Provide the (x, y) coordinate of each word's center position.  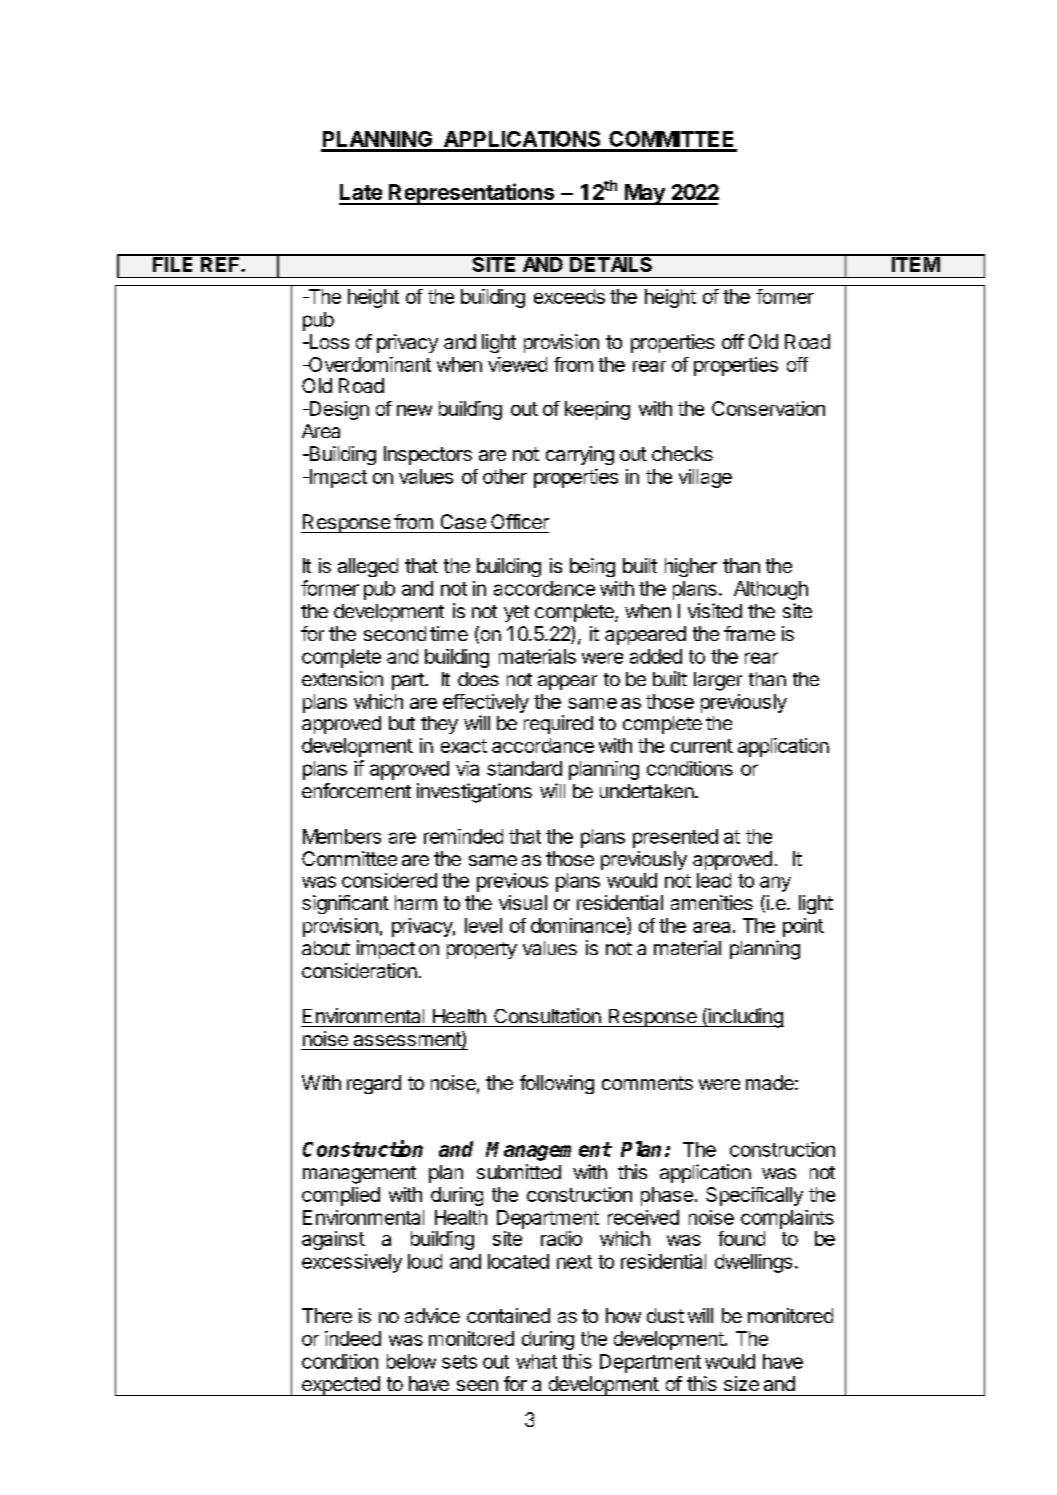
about (326, 948)
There (327, 1315)
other (505, 476)
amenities (712, 902)
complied (341, 1196)
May (645, 194)
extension (342, 678)
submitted (519, 1171)
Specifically (754, 1196)
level (483, 925)
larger (718, 681)
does (478, 679)
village (705, 478)
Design (338, 410)
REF (220, 263)
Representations (472, 194)
